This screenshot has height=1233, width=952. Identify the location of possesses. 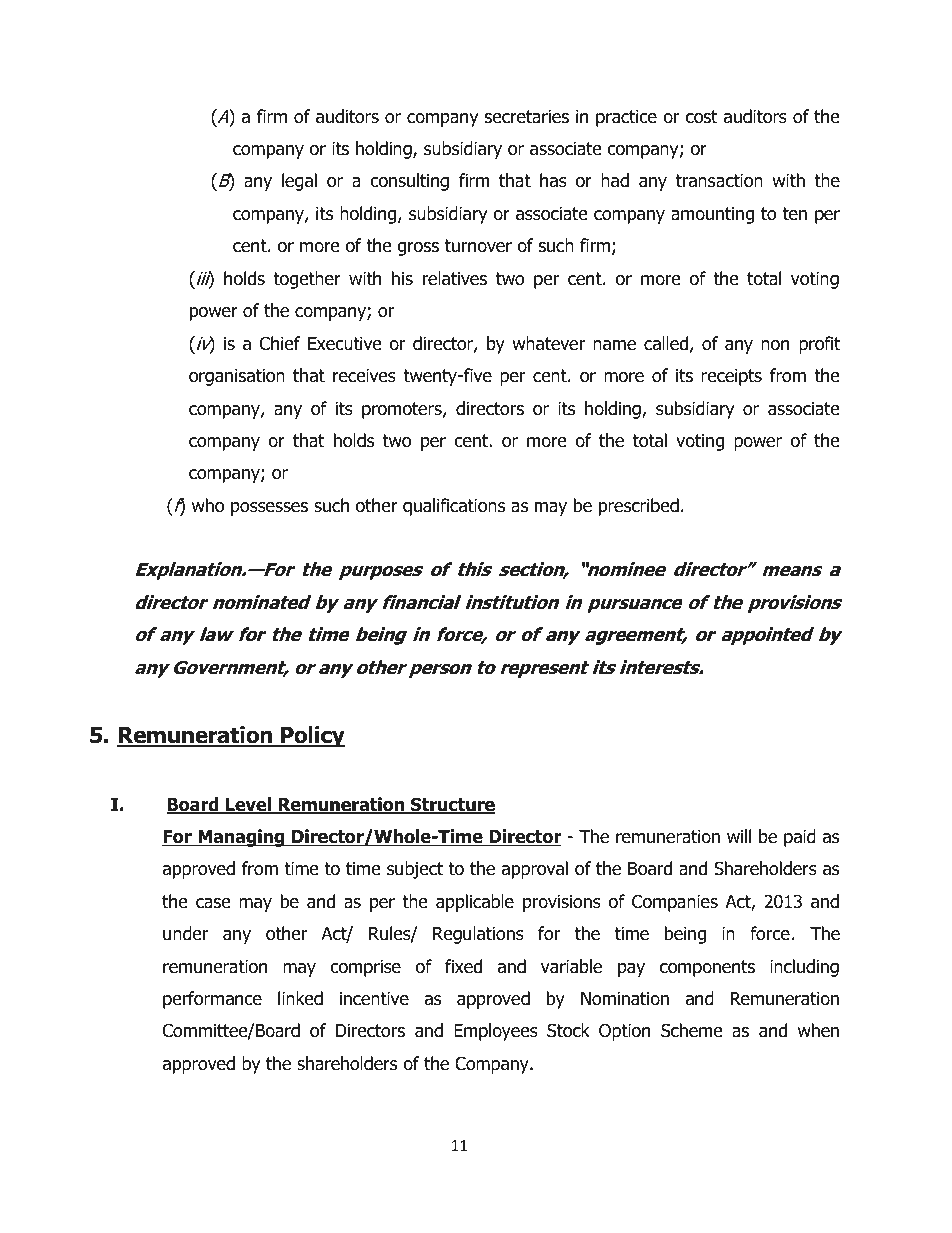
(269, 509).
